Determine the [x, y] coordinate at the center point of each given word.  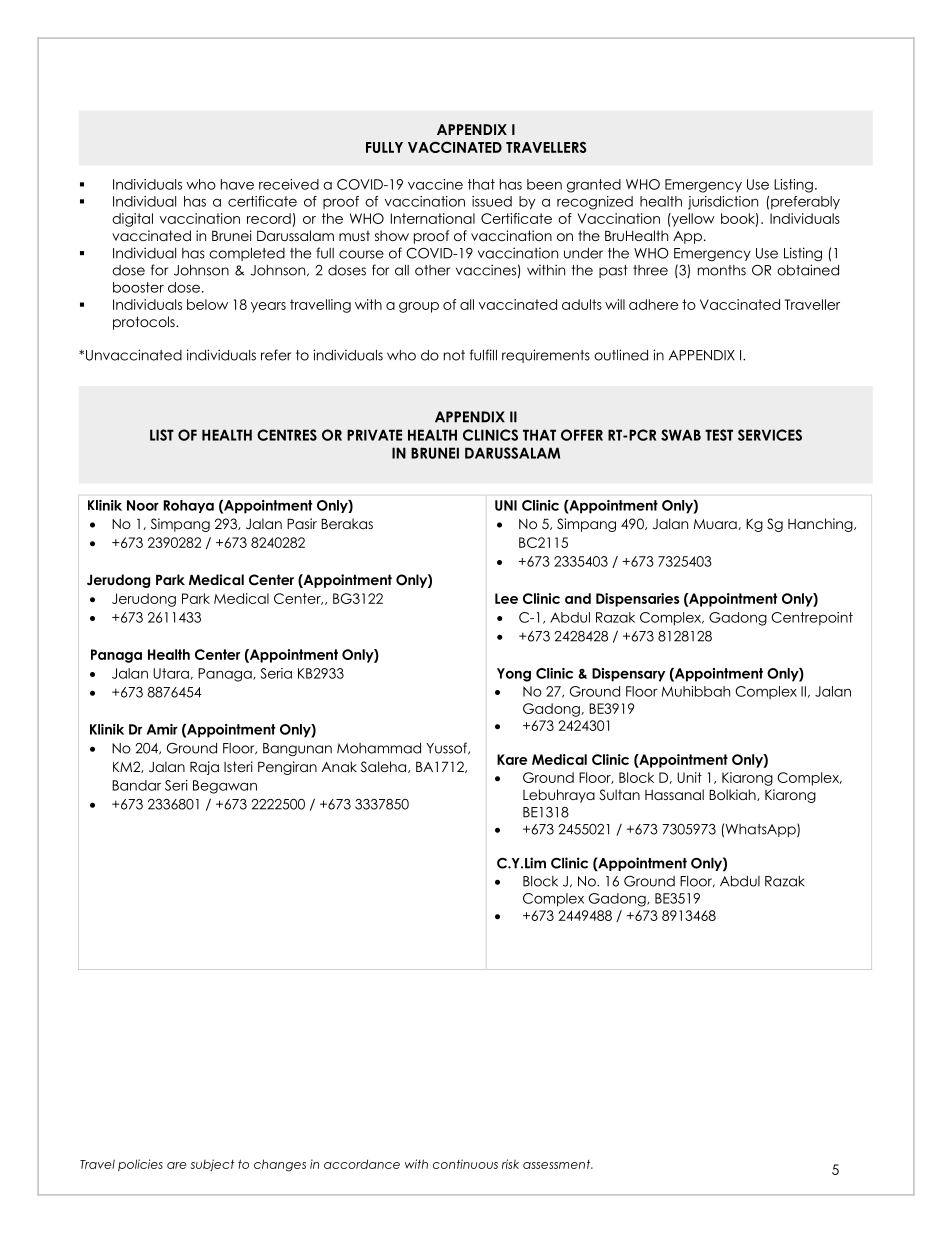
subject [212, 1165]
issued [492, 201]
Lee [506, 598]
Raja [204, 768]
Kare [512, 759]
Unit [689, 777]
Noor [143, 505]
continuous [465, 1164]
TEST [719, 435]
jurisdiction [723, 203]
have [237, 184]
